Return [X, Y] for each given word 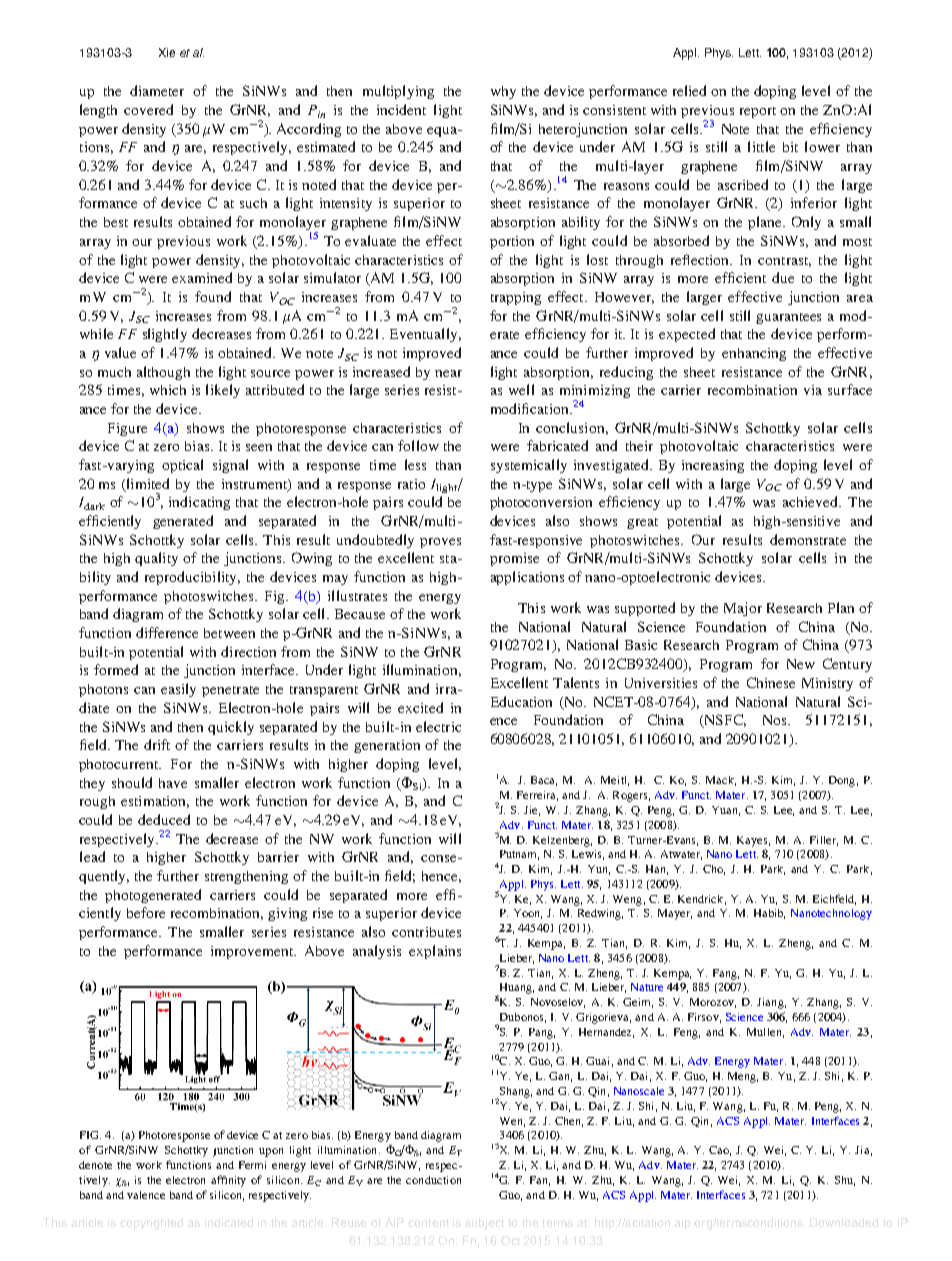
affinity [228, 1181]
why [503, 92]
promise [514, 559]
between [229, 633]
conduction [433, 1180]
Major [743, 609]
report [758, 112]
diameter [157, 90]
